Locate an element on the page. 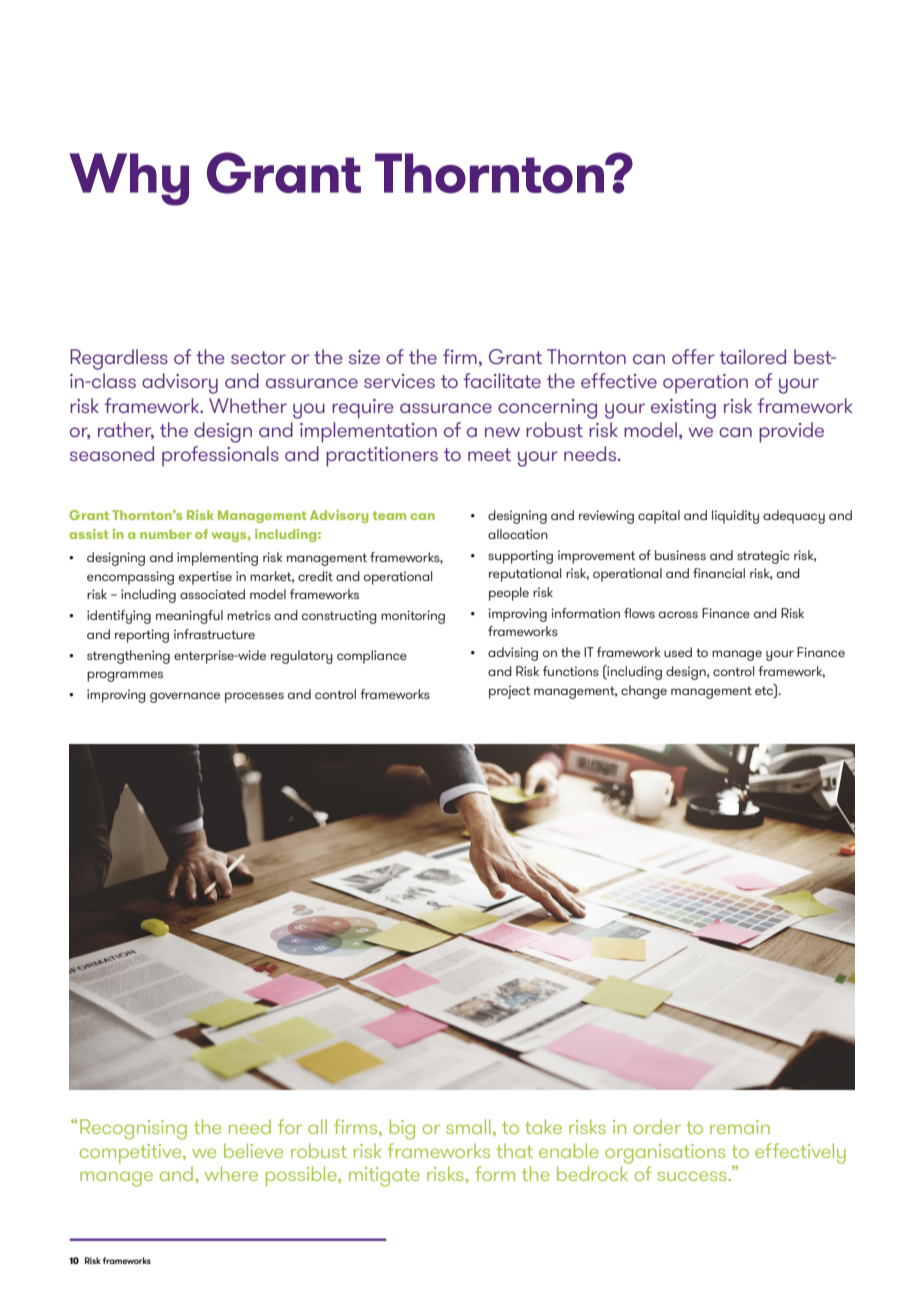  competitive is located at coordinates (132, 1153).
